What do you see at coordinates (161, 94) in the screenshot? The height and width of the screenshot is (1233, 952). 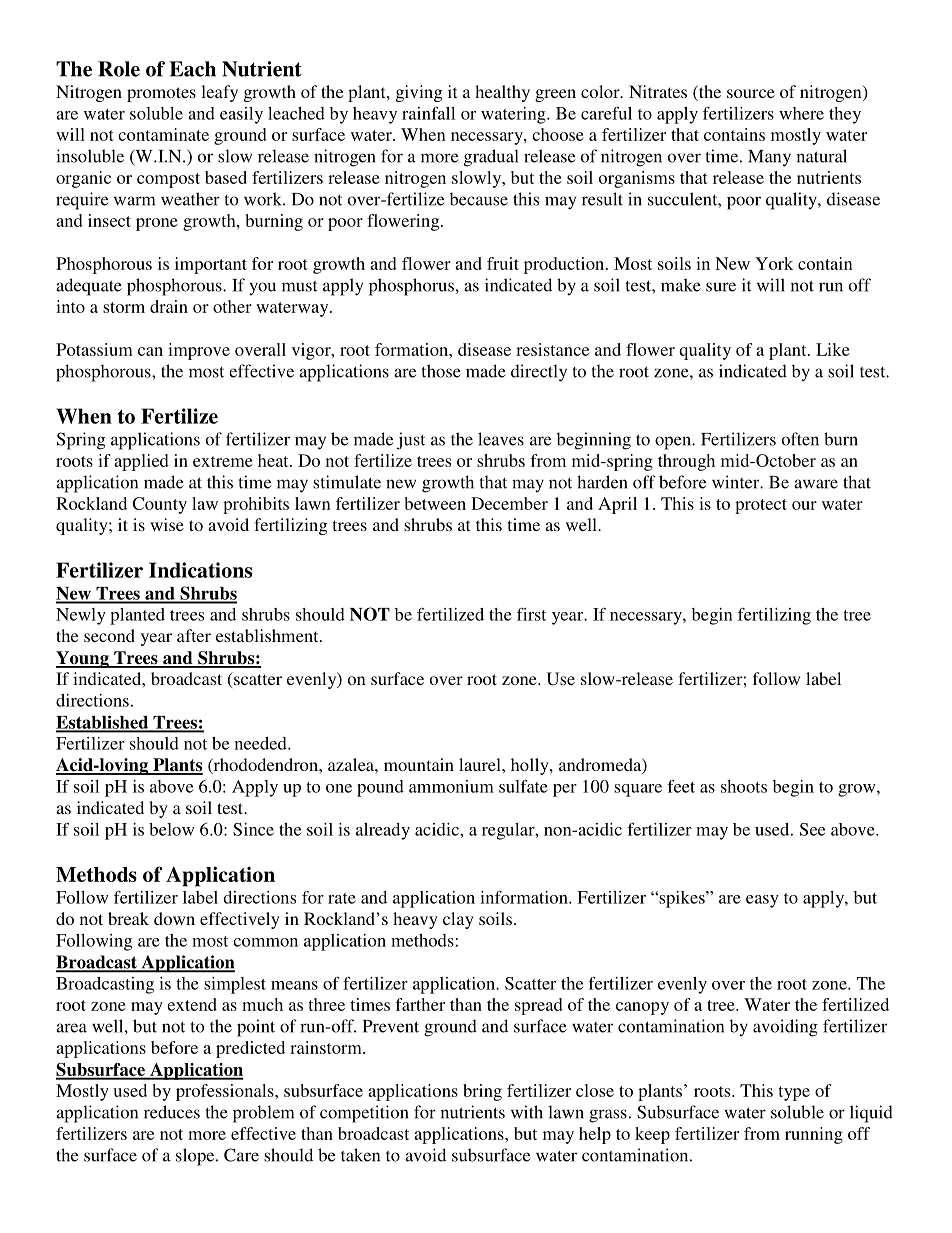 I see `promotes` at bounding box center [161, 94].
